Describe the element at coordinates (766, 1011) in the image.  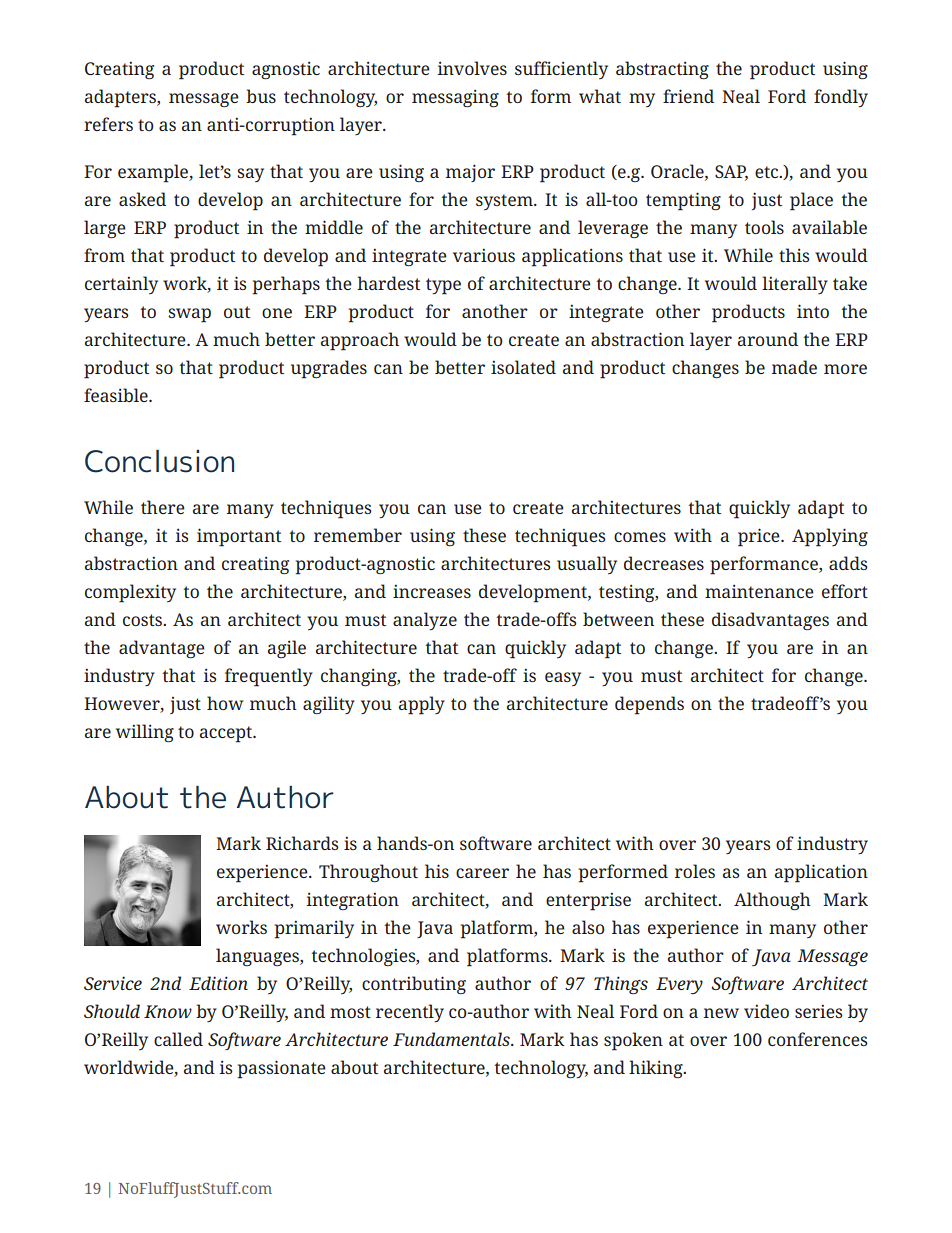
I see `video` at that location.
